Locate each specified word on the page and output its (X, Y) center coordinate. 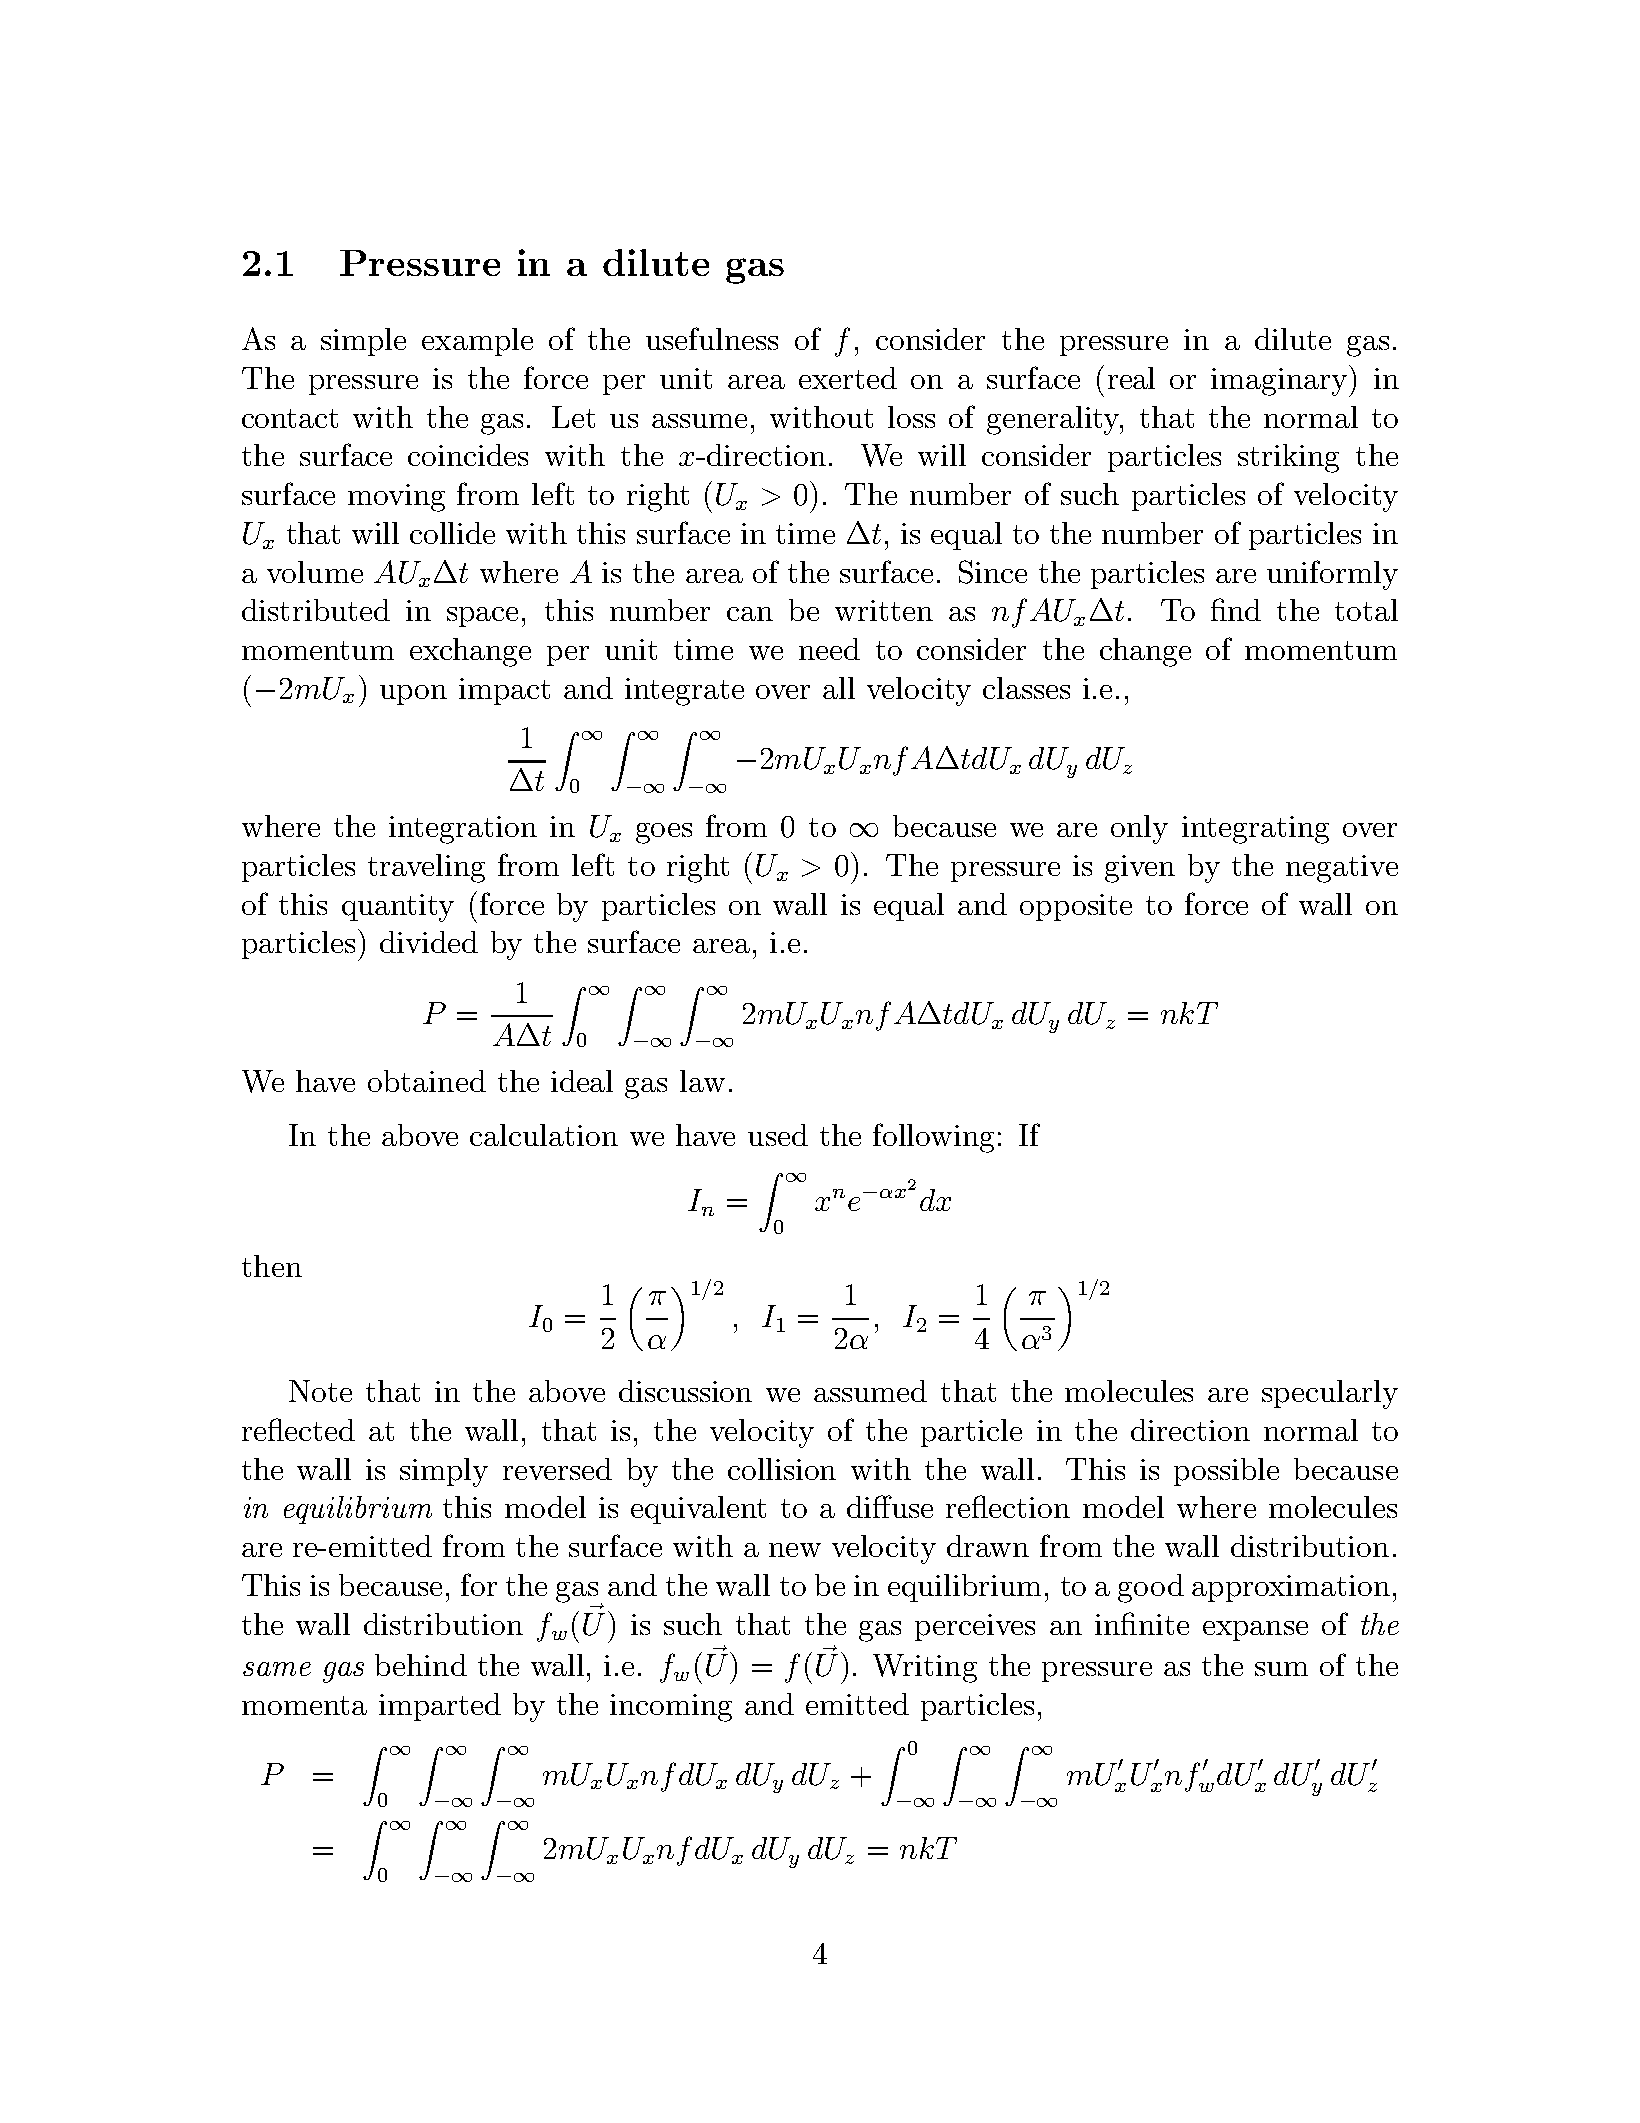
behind (421, 1665)
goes (664, 833)
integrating (1255, 830)
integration (463, 830)
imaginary (1279, 382)
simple (363, 342)
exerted (848, 378)
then (272, 1266)
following (933, 1138)
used (778, 1135)
